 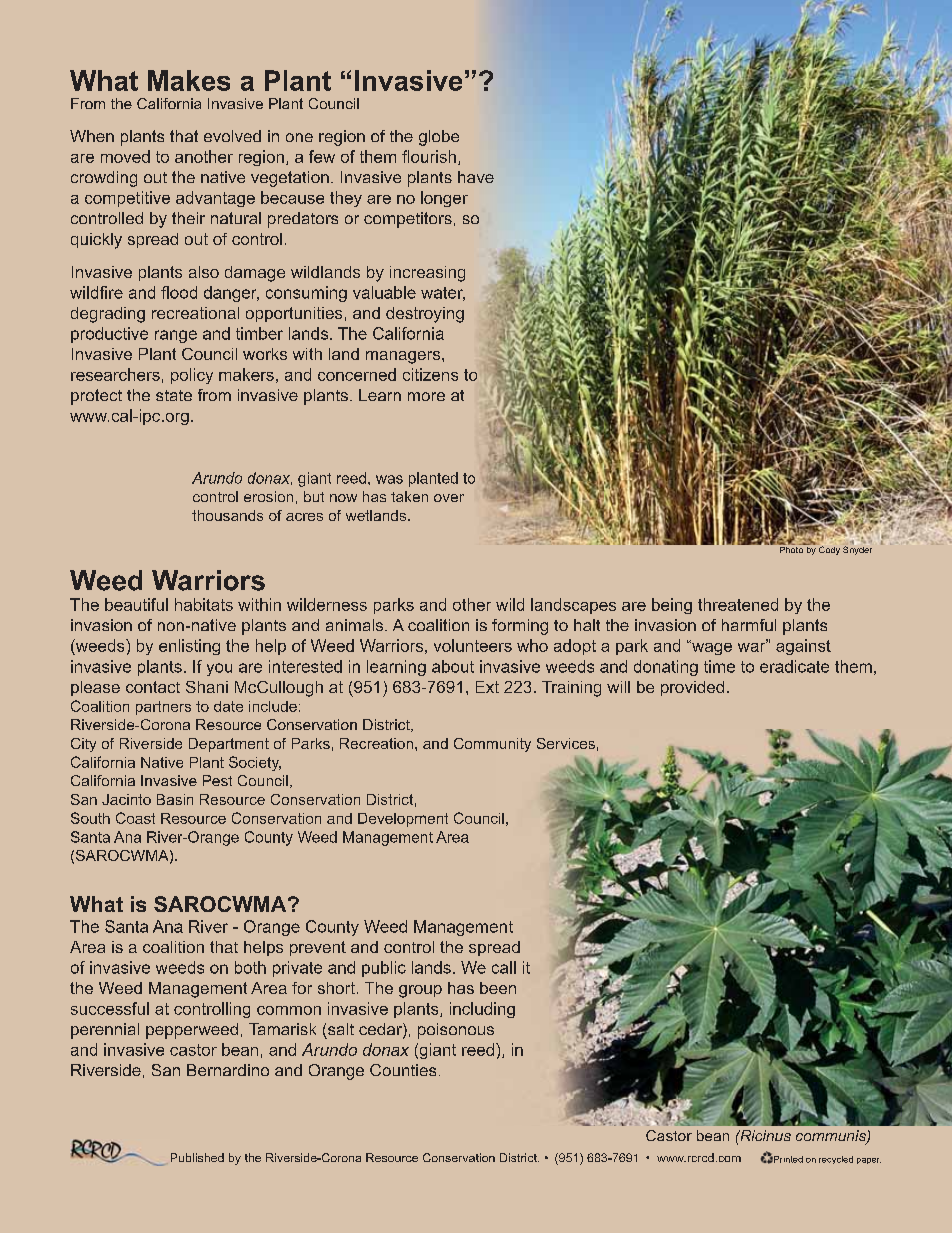 What do you see at coordinates (197, 1157) in the screenshot?
I see `Published` at bounding box center [197, 1157].
